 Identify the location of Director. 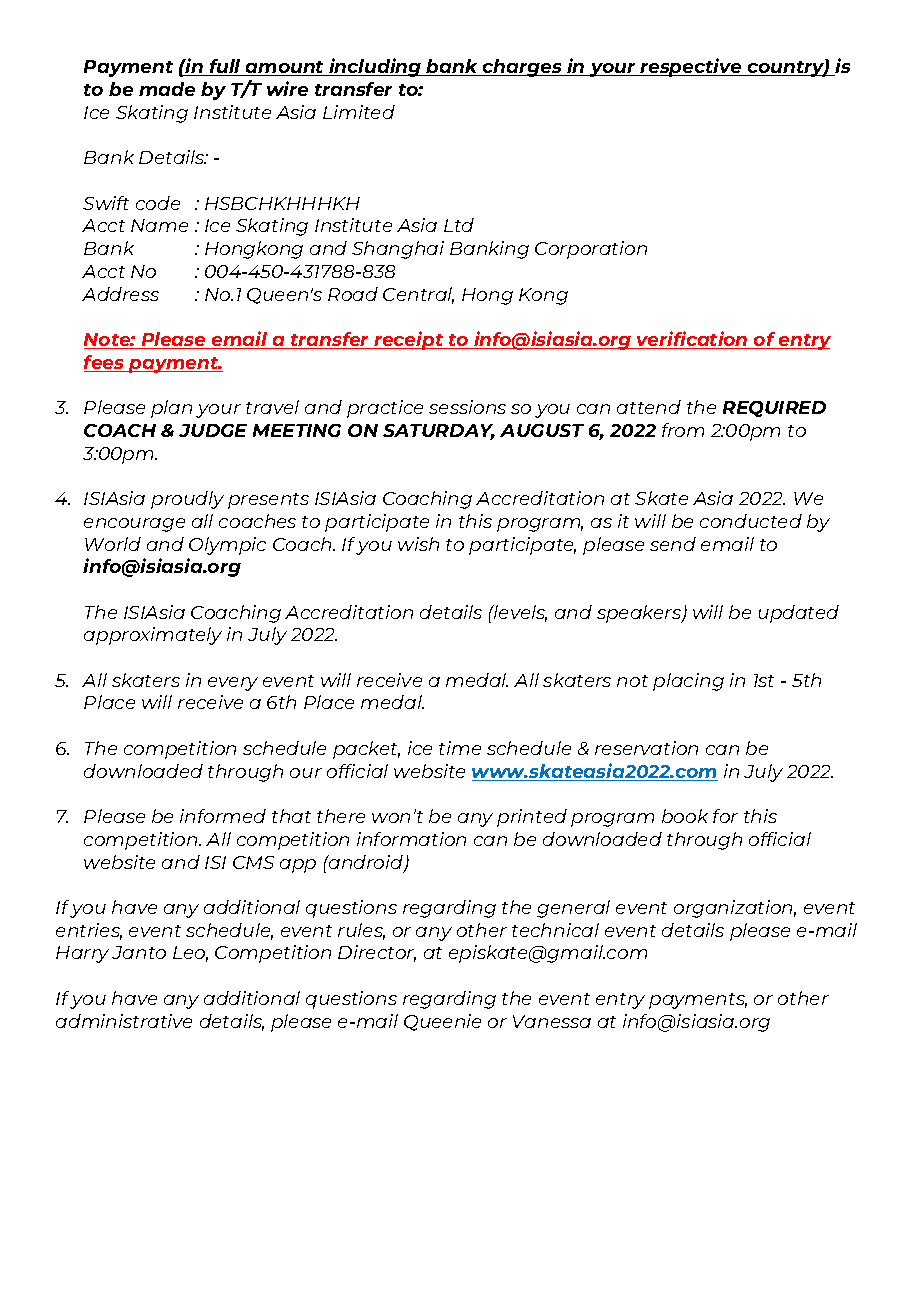
(377, 953).
